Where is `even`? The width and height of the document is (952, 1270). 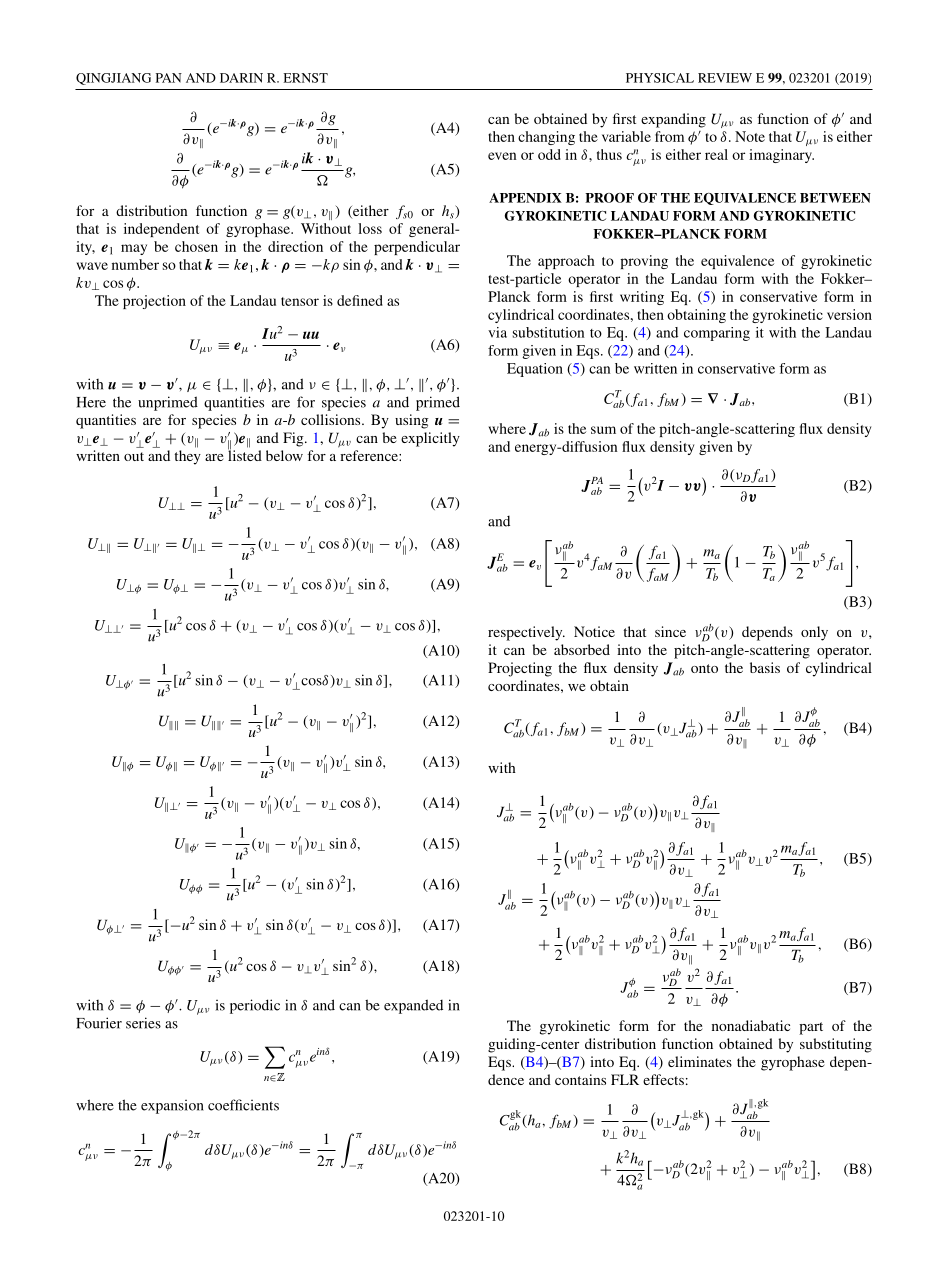 even is located at coordinates (502, 156).
